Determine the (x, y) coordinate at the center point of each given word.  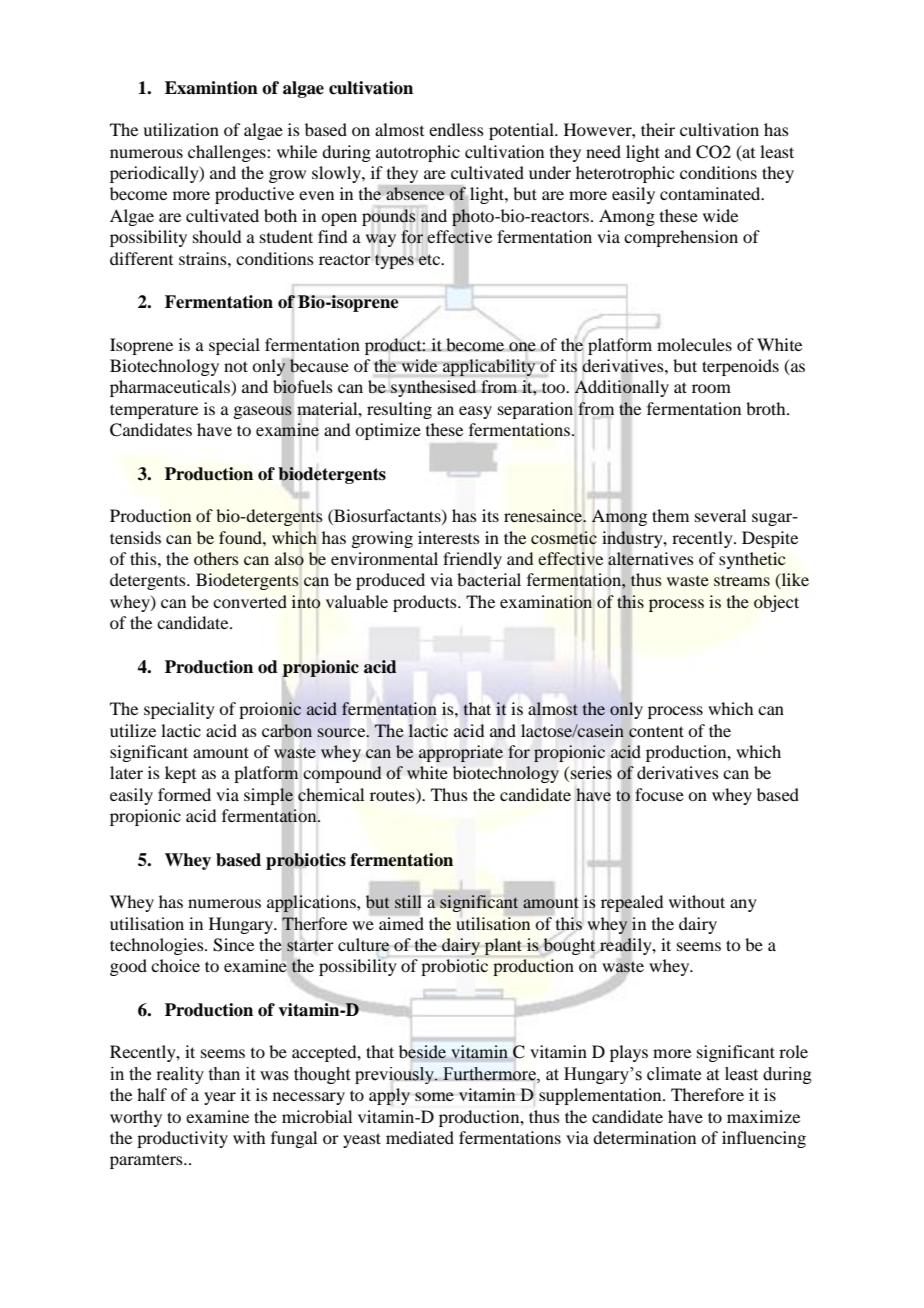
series (591, 773)
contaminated (711, 193)
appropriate (461, 753)
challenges (228, 153)
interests (449, 537)
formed (184, 794)
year (220, 1098)
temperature (154, 411)
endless (456, 129)
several (720, 515)
